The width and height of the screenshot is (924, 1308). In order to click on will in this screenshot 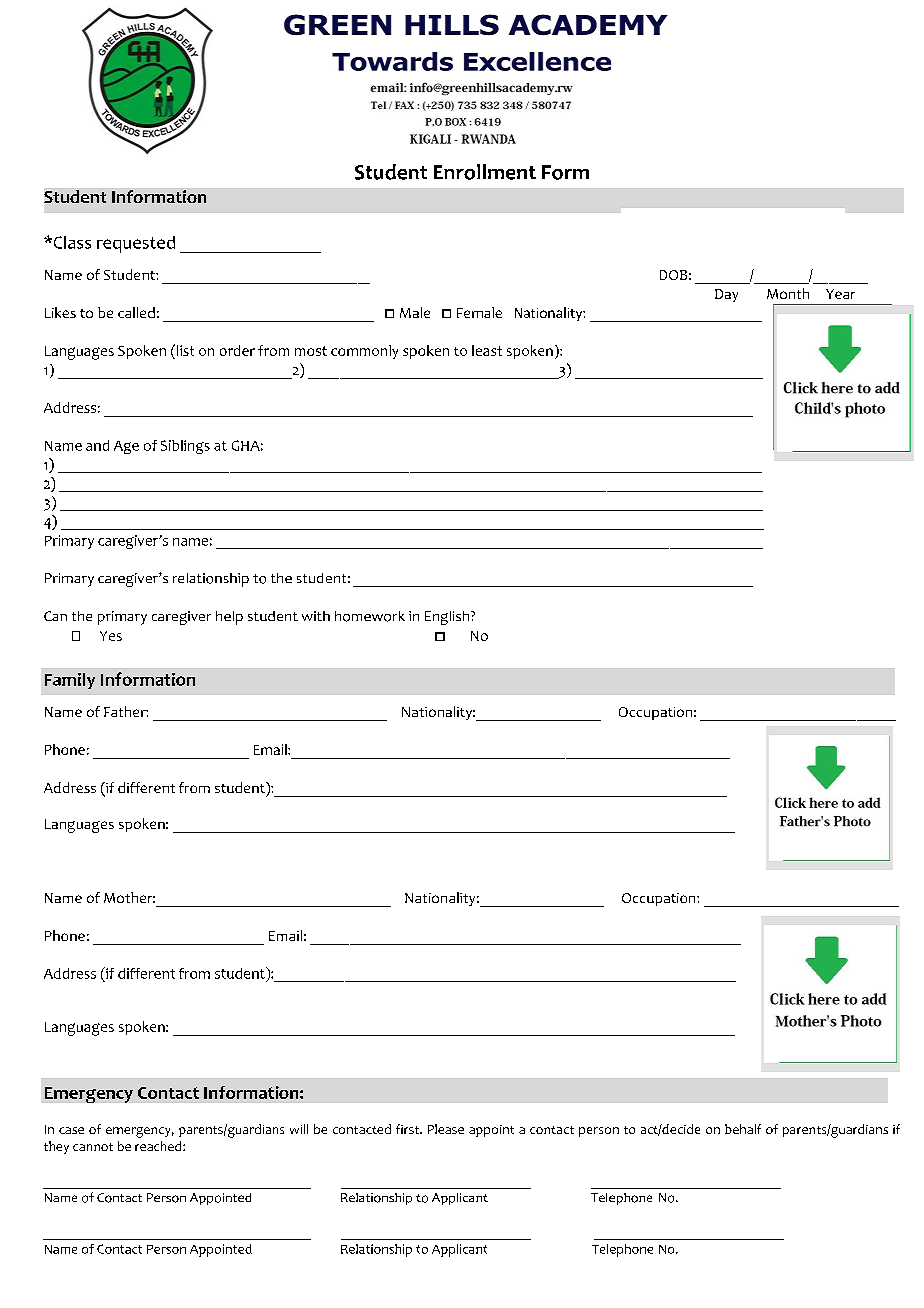, I will do `click(299, 1129)`.
